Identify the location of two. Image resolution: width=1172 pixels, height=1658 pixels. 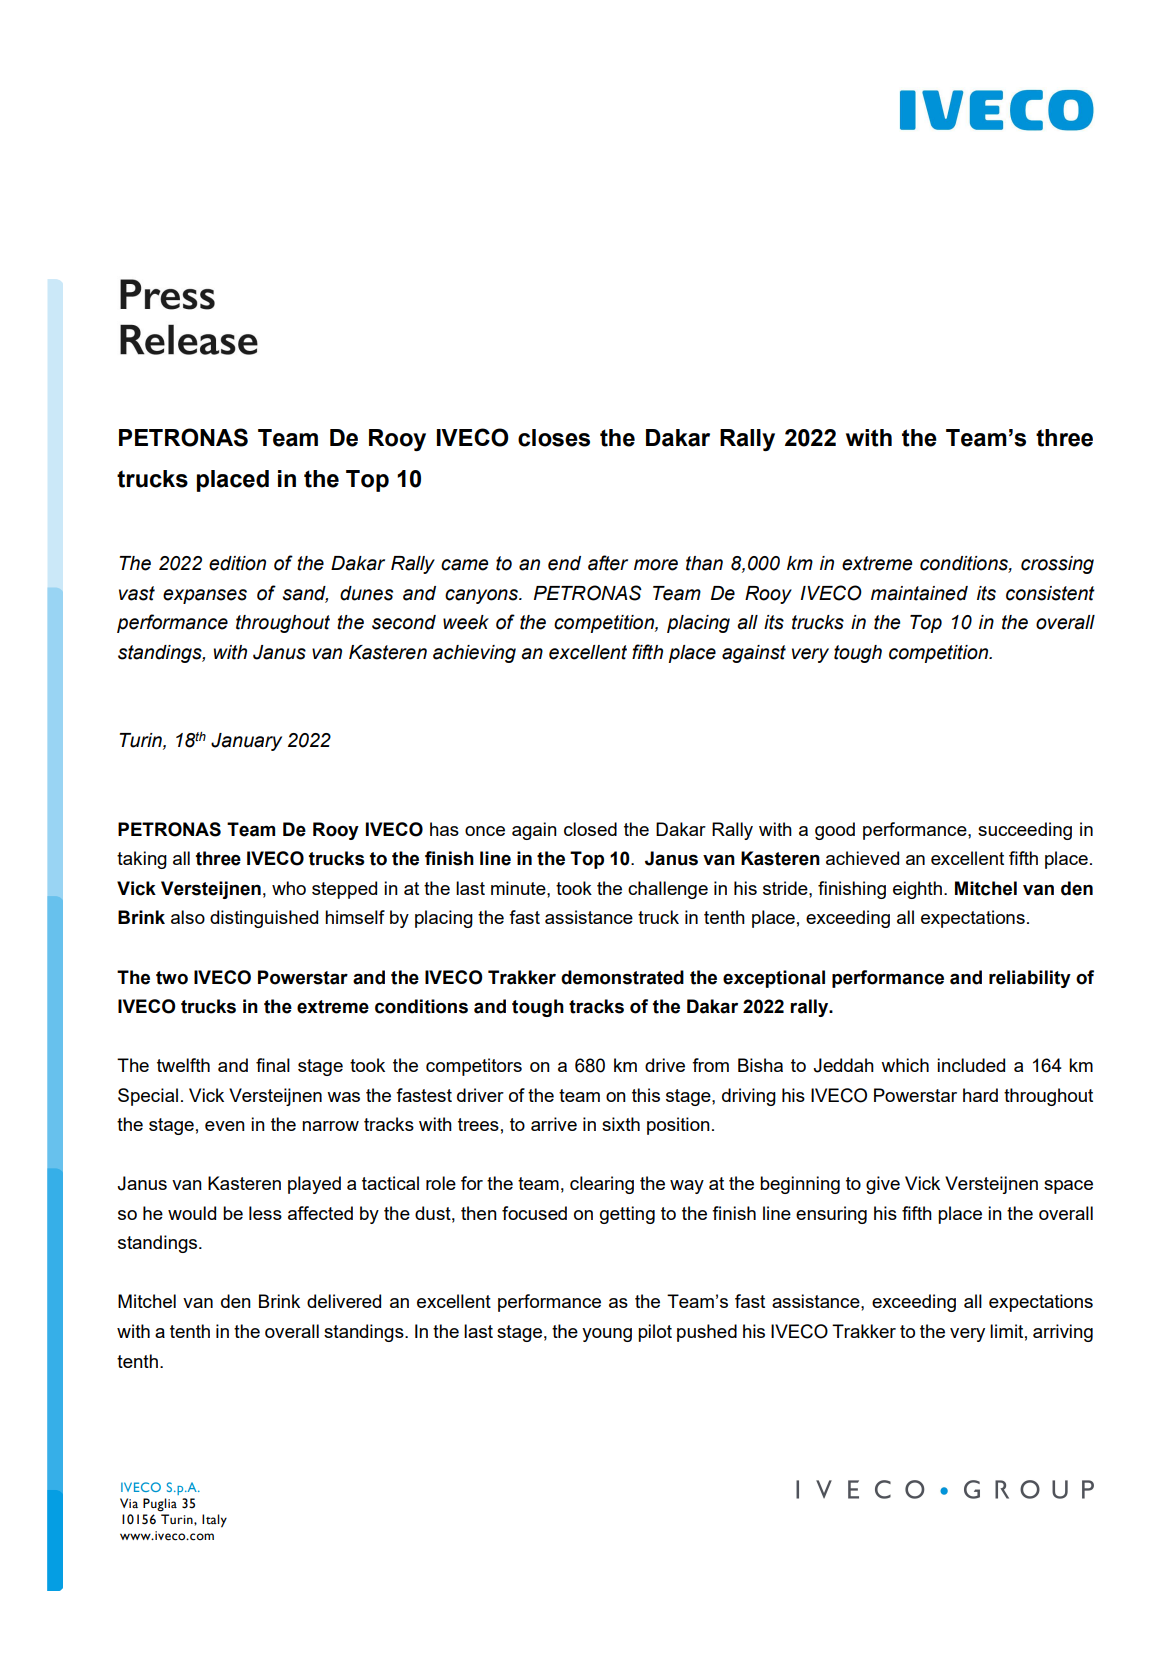
(172, 978).
